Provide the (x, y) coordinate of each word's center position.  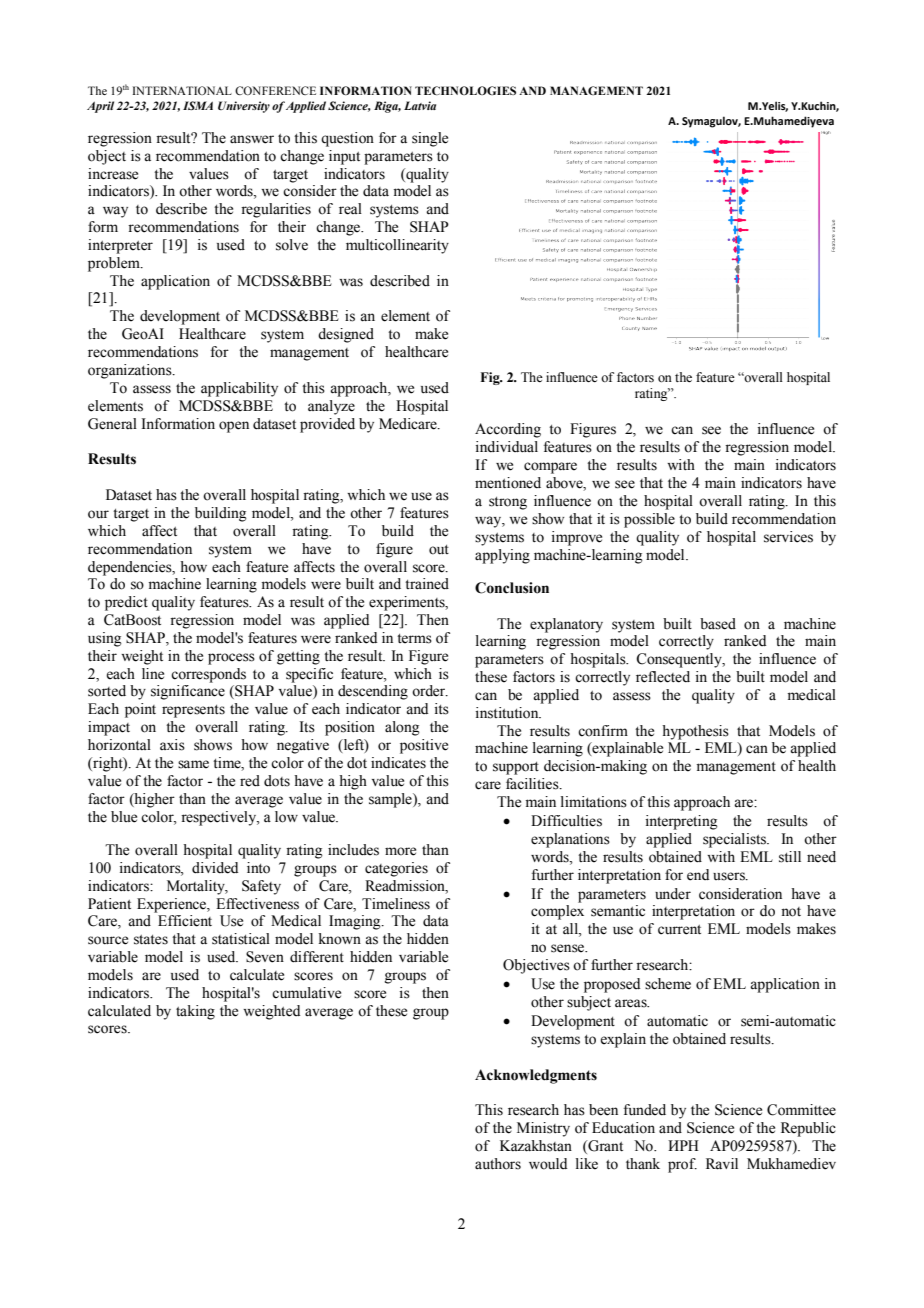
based (718, 624)
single (430, 139)
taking (195, 1012)
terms (414, 639)
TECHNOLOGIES (465, 90)
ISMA (198, 105)
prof (682, 1165)
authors (498, 1164)
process (231, 659)
